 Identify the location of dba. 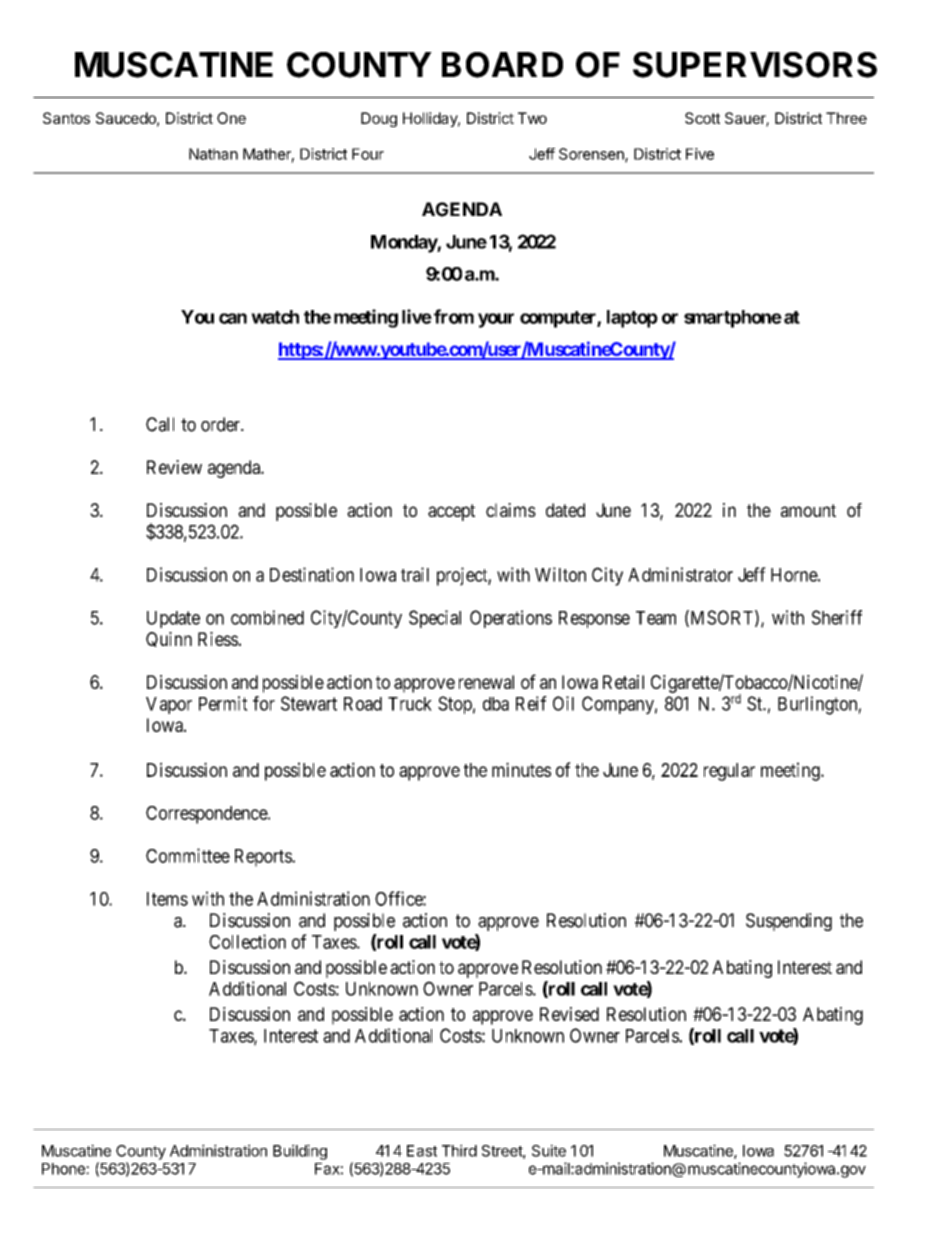
(496, 704).
